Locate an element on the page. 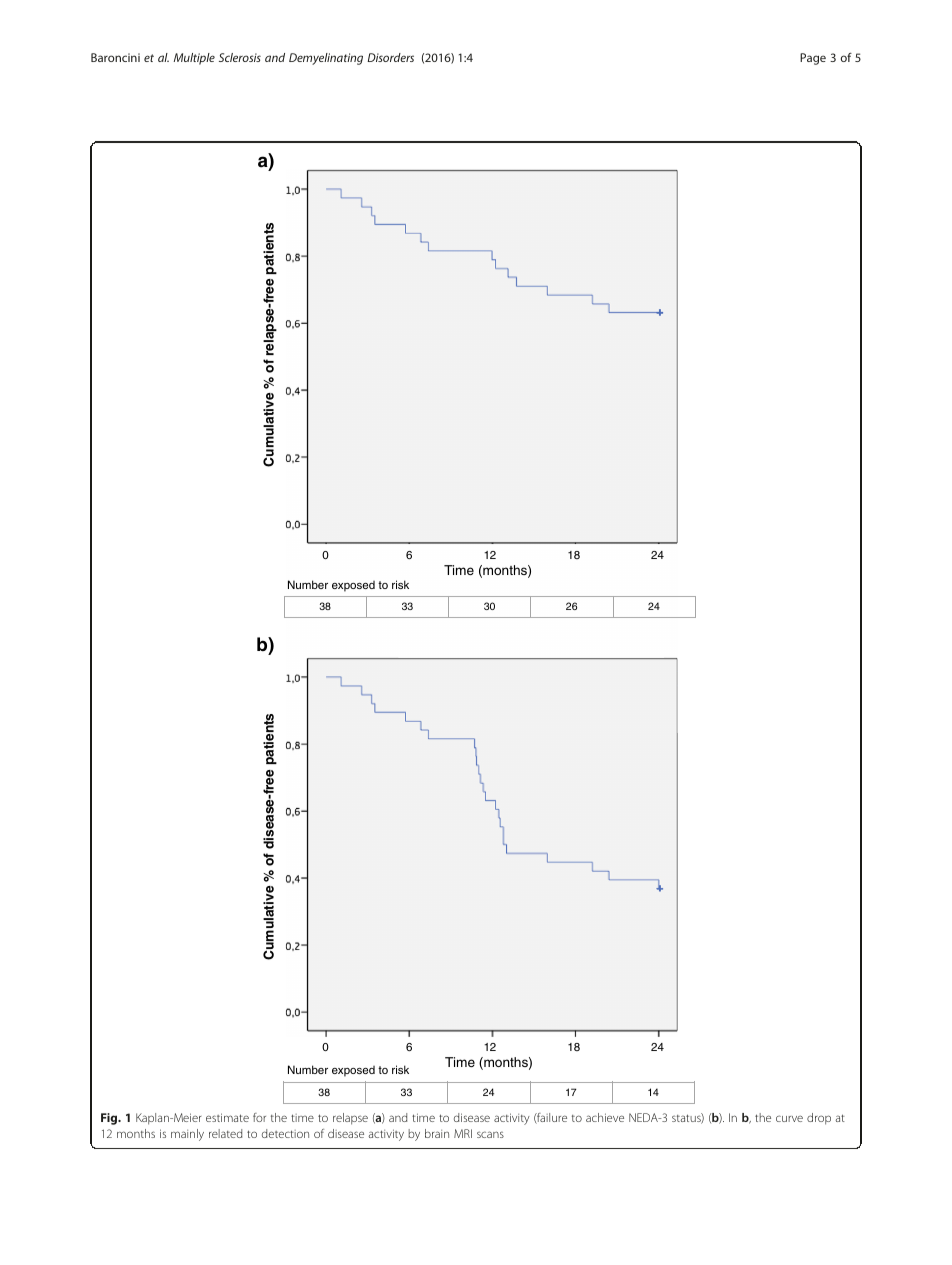 The image size is (952, 1265). drop is located at coordinates (819, 1119).
